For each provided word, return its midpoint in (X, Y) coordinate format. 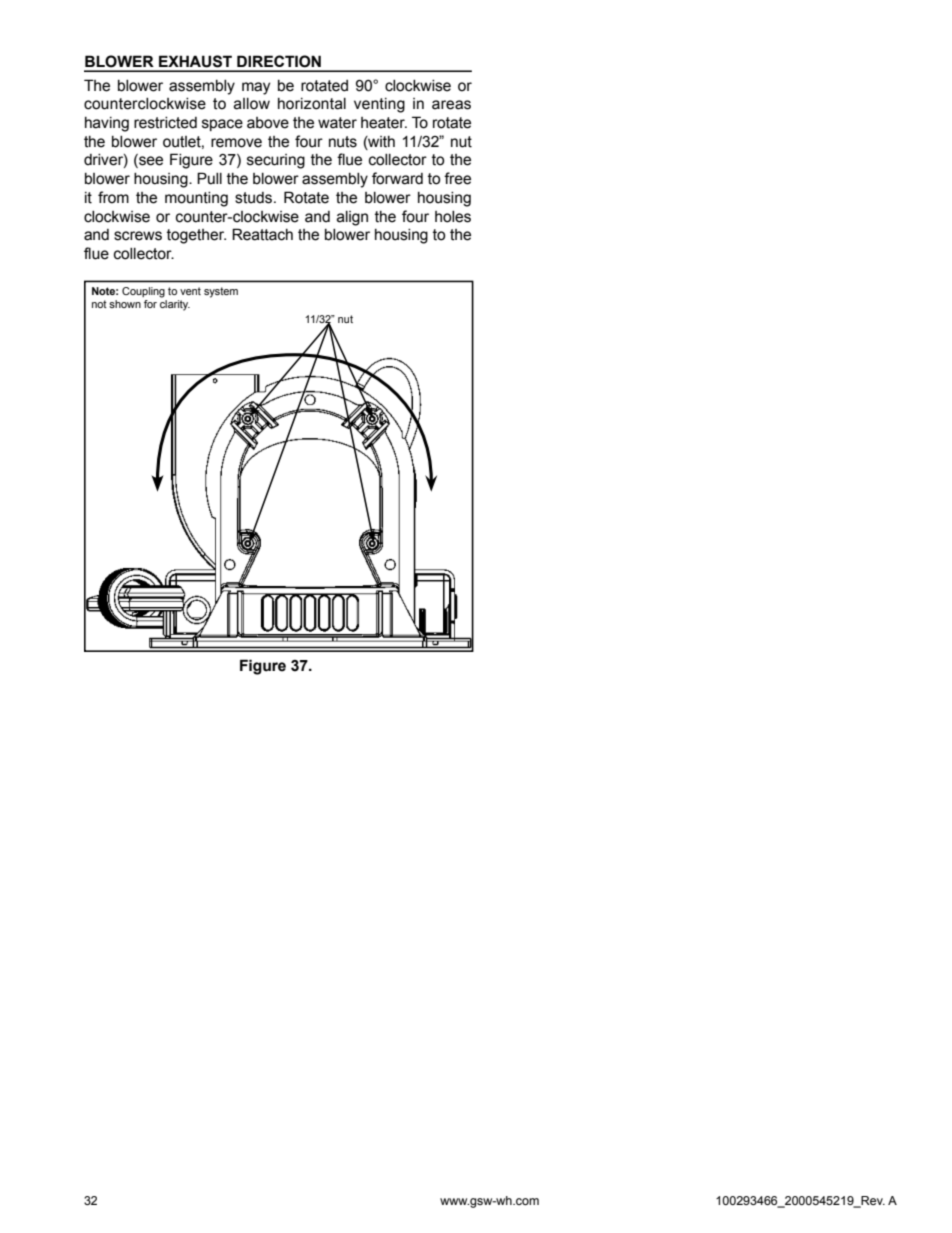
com (526, 1201)
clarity (175, 305)
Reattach (262, 234)
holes (453, 217)
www (454, 1201)
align (352, 218)
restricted (165, 123)
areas (451, 105)
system (221, 292)
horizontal (312, 104)
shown (125, 304)
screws (138, 236)
